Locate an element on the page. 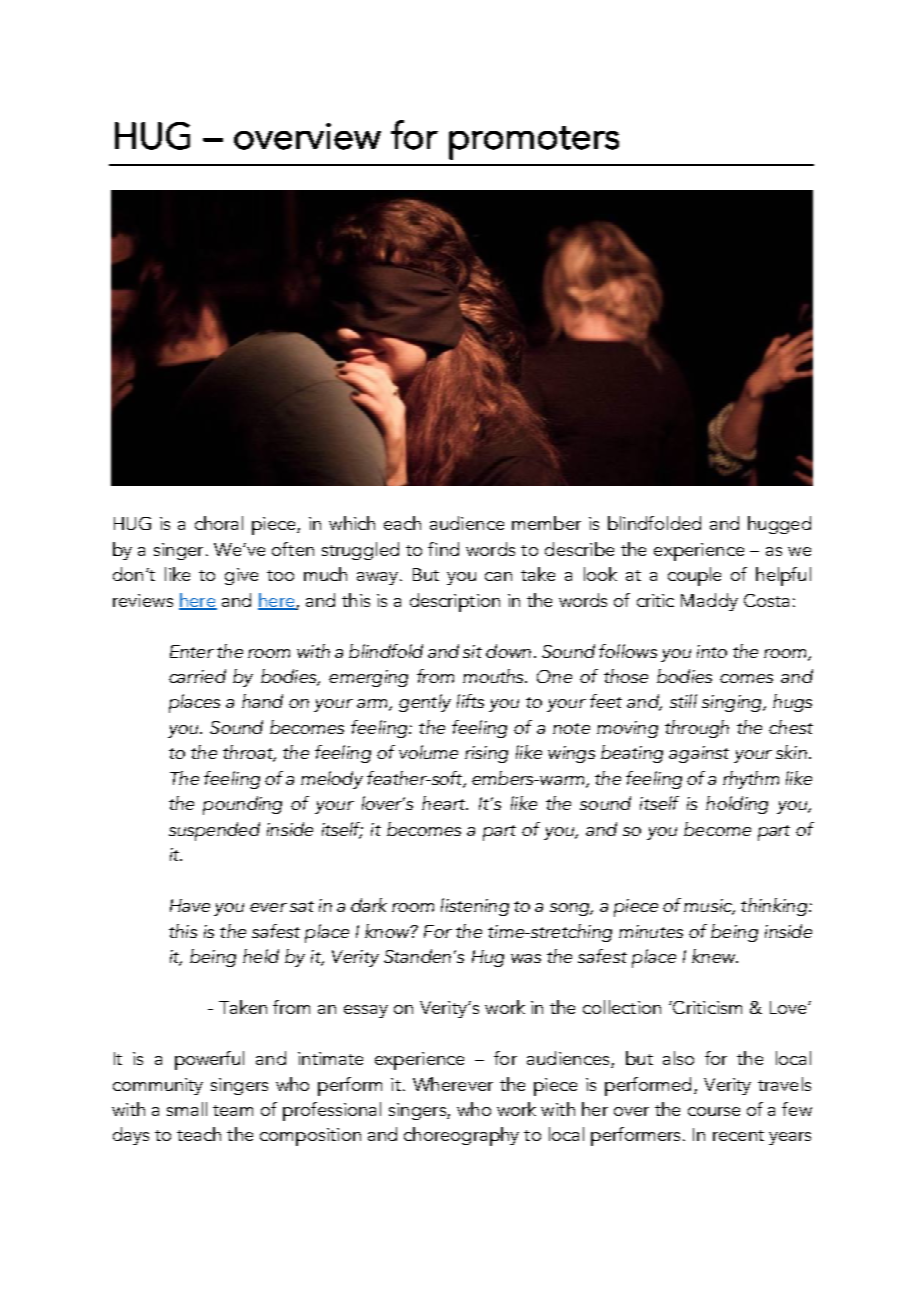  through is located at coordinates (697, 729).
